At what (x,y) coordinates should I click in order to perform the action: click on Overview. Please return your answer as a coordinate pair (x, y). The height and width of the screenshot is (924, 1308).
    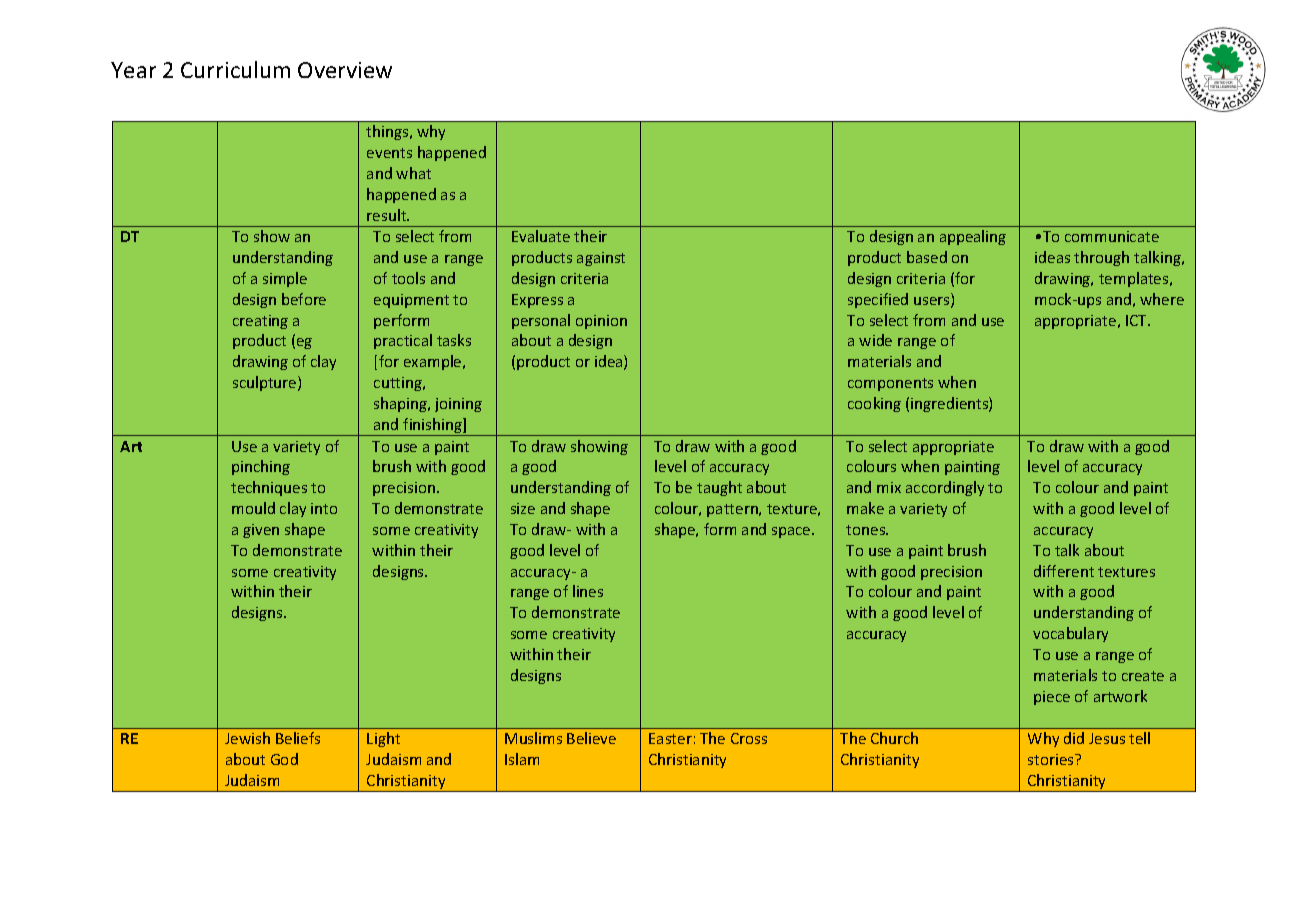
    Looking at the image, I should click on (345, 70).
